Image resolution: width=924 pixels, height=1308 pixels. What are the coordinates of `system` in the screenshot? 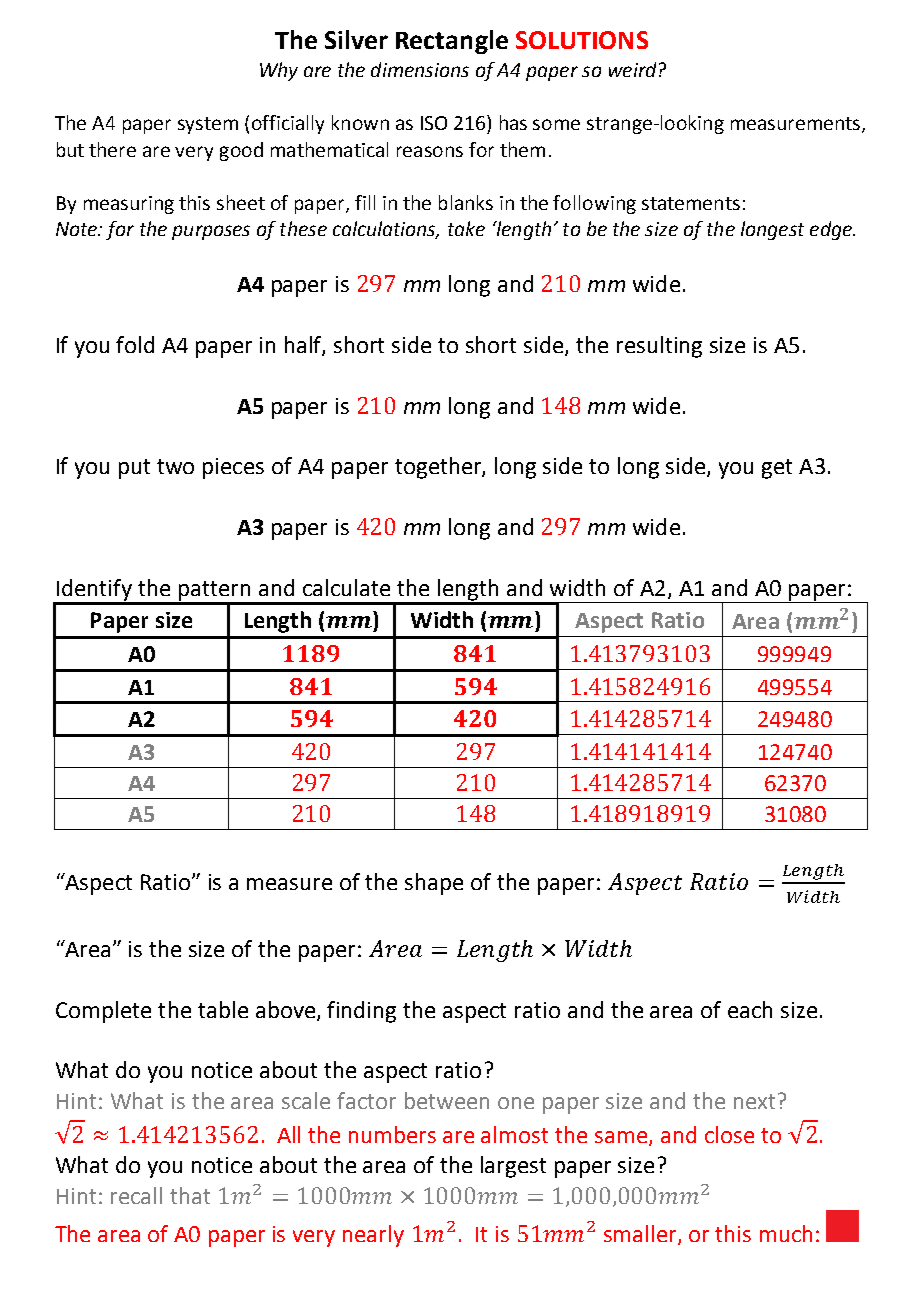 It's located at (208, 125).
